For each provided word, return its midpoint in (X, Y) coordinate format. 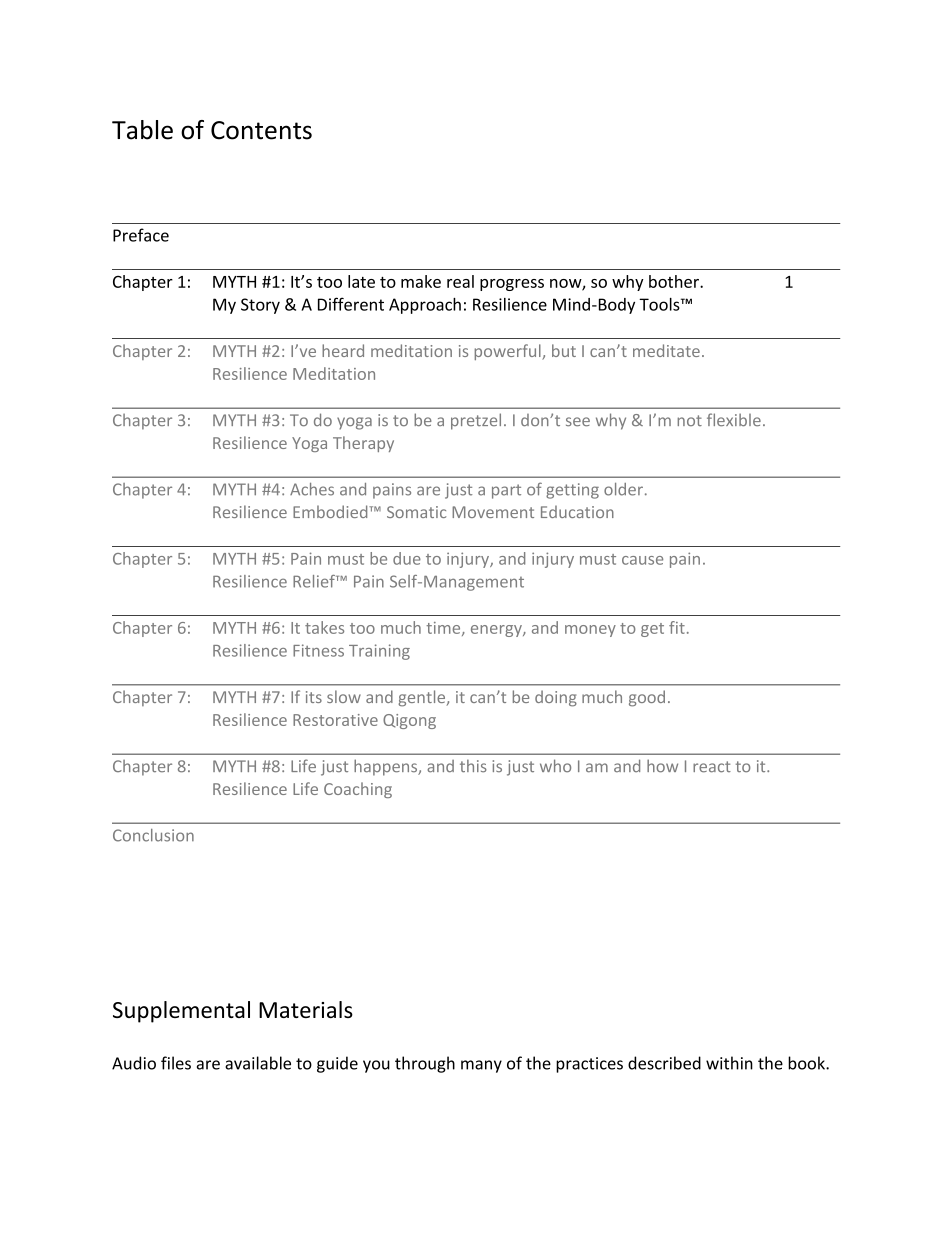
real (460, 281)
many (481, 1066)
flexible (734, 419)
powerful (508, 352)
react (712, 767)
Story (260, 306)
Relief (315, 581)
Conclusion (153, 835)
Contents (261, 130)
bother (675, 281)
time (444, 629)
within (729, 1063)
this (473, 766)
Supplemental (181, 1012)
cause (642, 560)
